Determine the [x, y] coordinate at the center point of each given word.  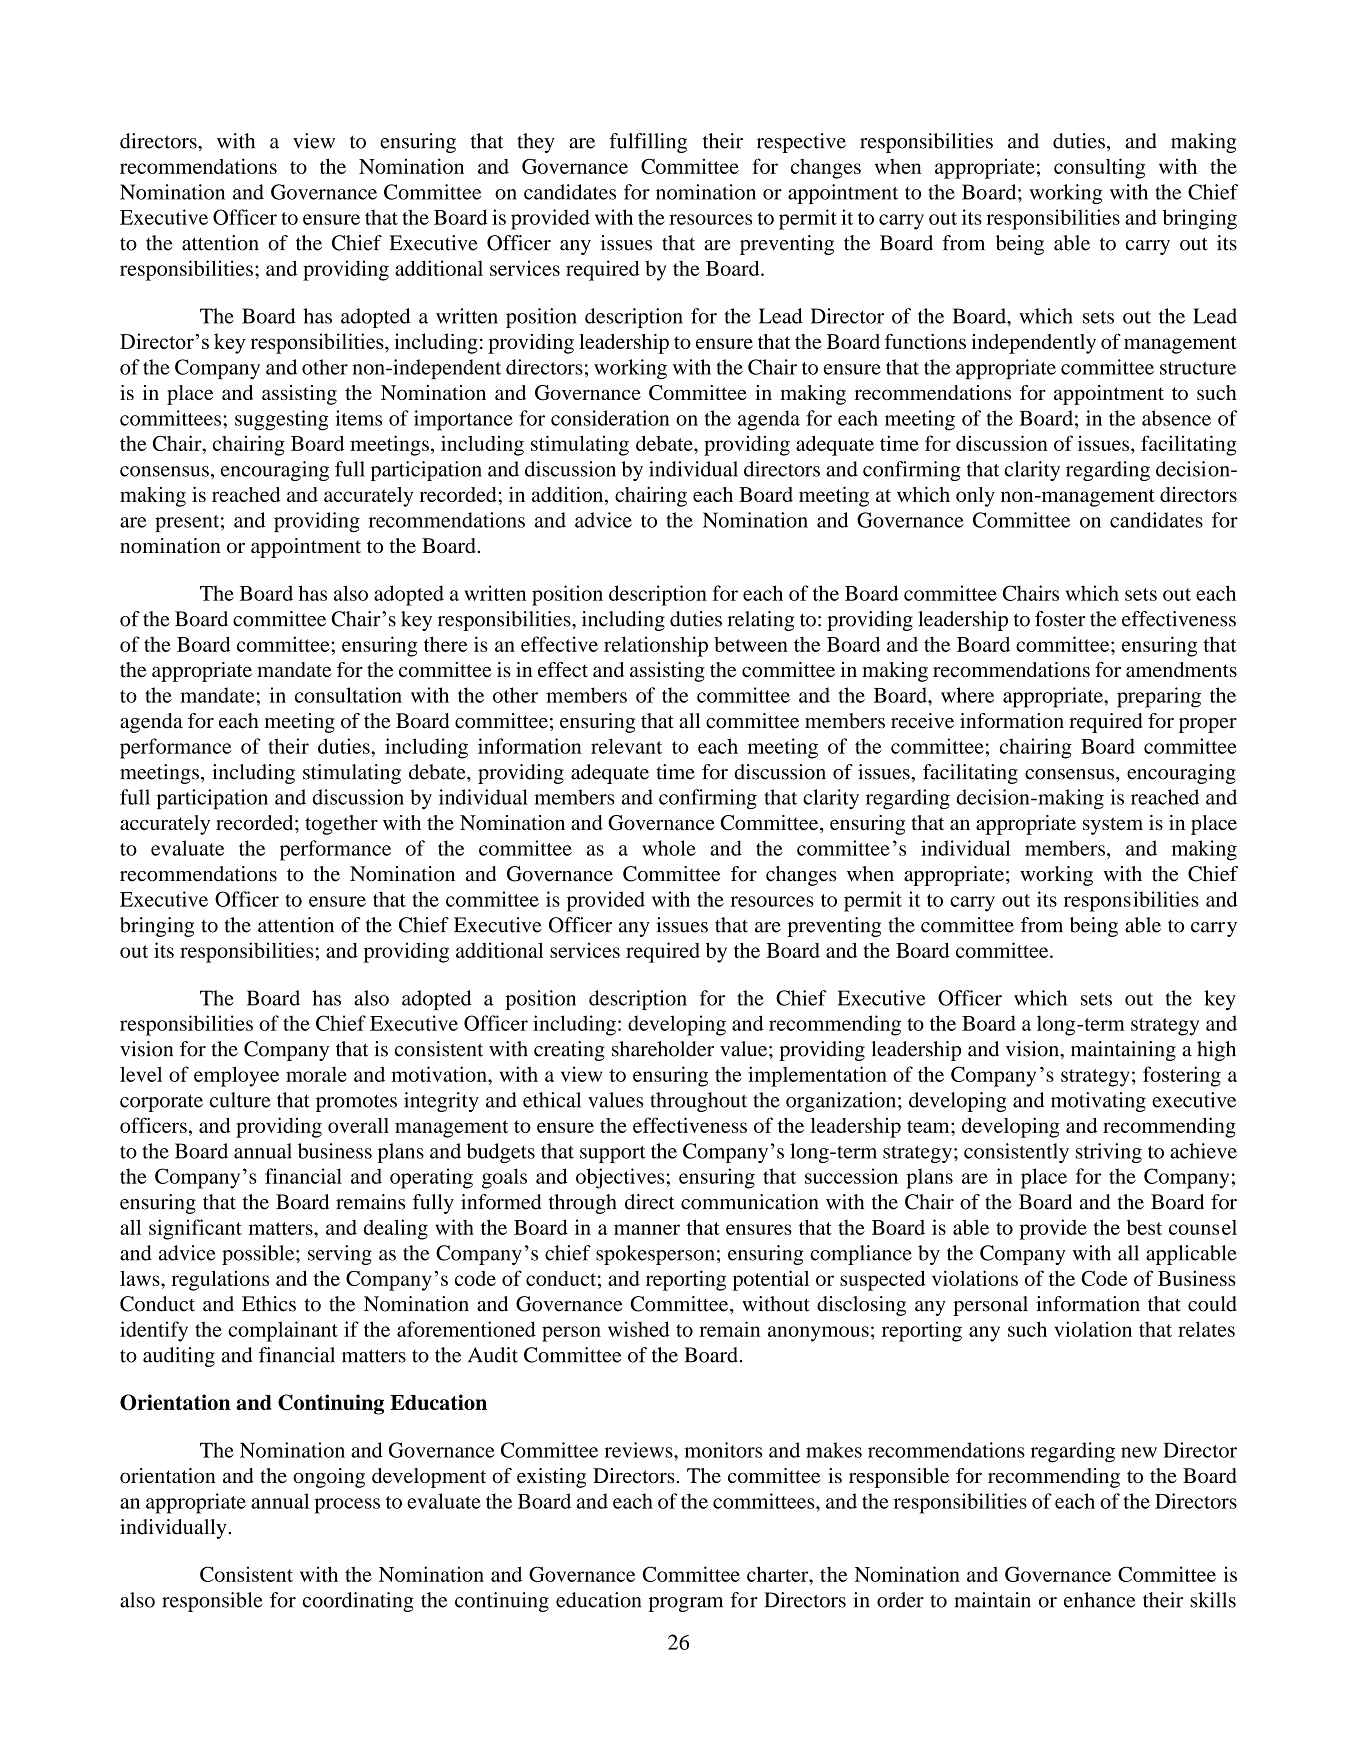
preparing [1159, 697]
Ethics [269, 1304]
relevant [626, 746]
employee [236, 1076]
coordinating [358, 1602]
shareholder [663, 1049]
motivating [1098, 1102]
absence [1176, 418]
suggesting [282, 420]
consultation [348, 695]
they [536, 143]
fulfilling [648, 143]
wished [639, 1329]
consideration [610, 418]
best [1144, 1227]
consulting [1099, 168]
